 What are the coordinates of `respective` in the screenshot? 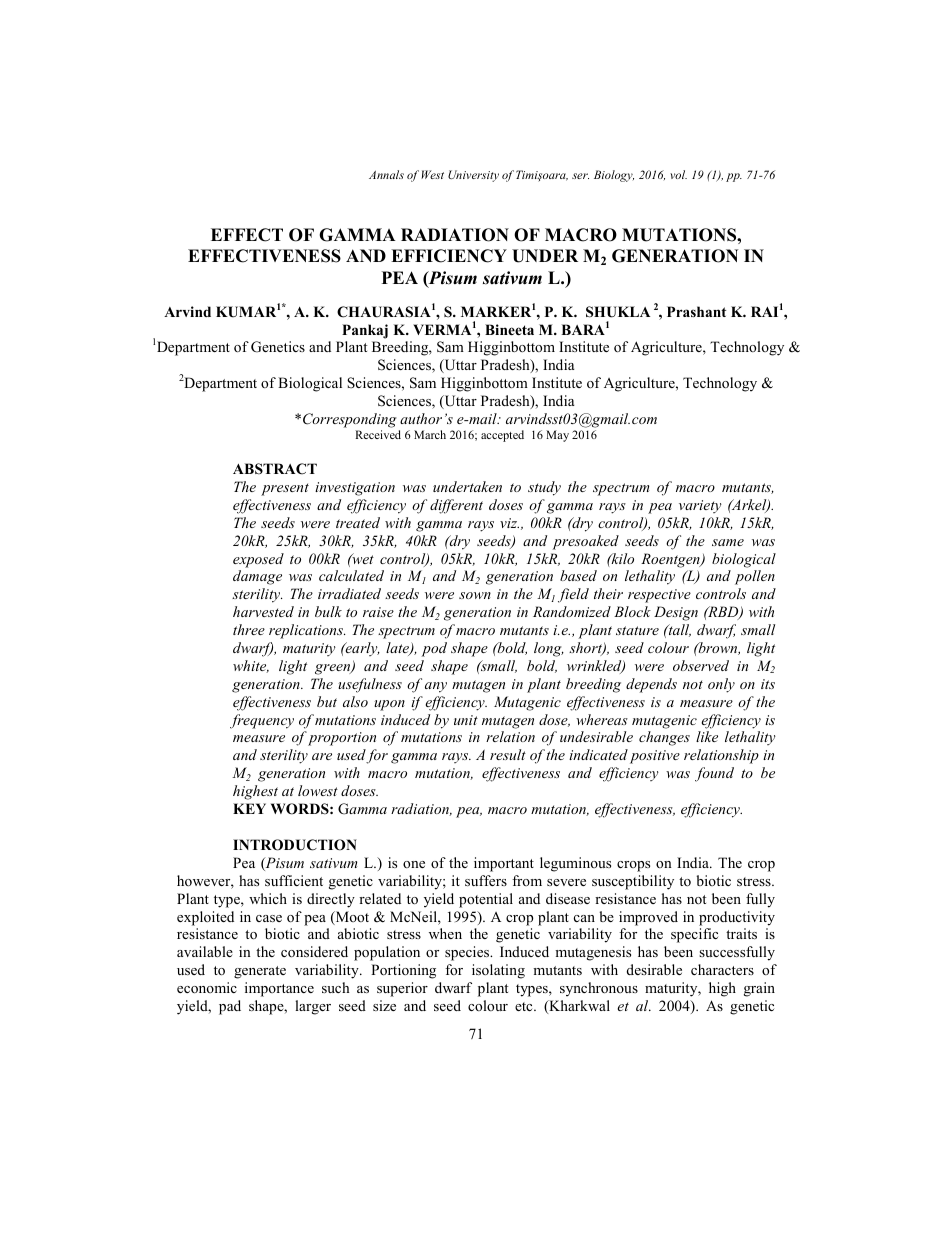 It's located at (659, 596).
